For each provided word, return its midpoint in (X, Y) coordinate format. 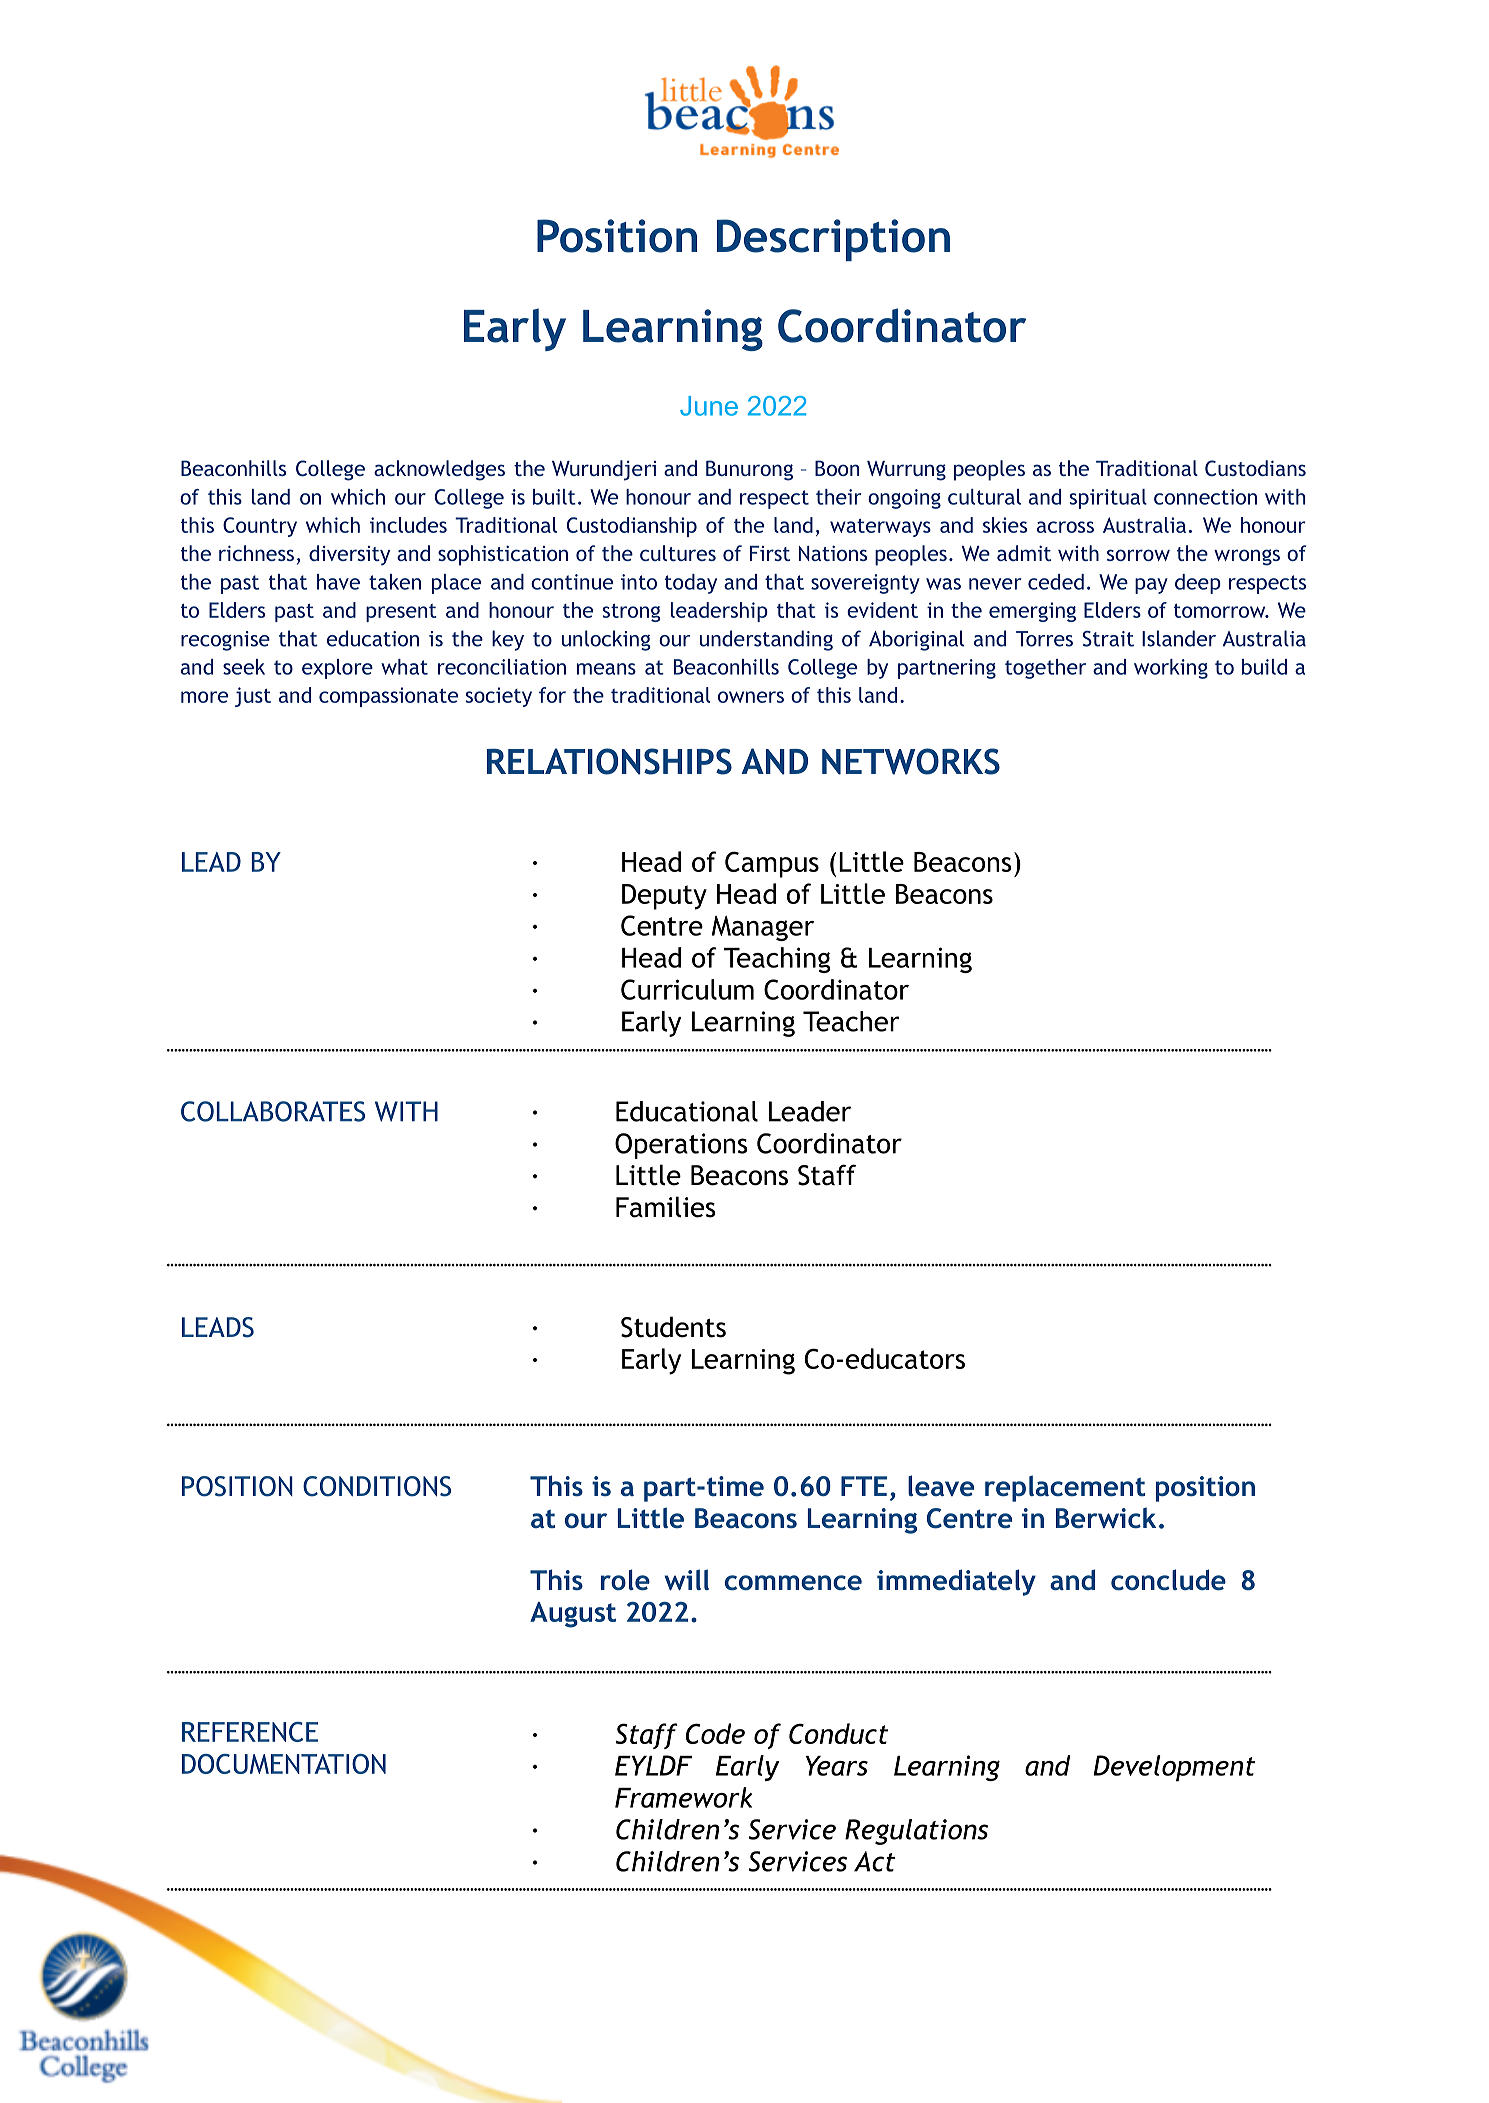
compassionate (388, 697)
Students (673, 1327)
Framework (683, 1797)
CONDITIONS (377, 1486)
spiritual (1108, 499)
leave (941, 1485)
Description (833, 240)
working (1171, 669)
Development (1174, 1768)
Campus (772, 864)
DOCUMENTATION (284, 1764)
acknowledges (439, 470)
